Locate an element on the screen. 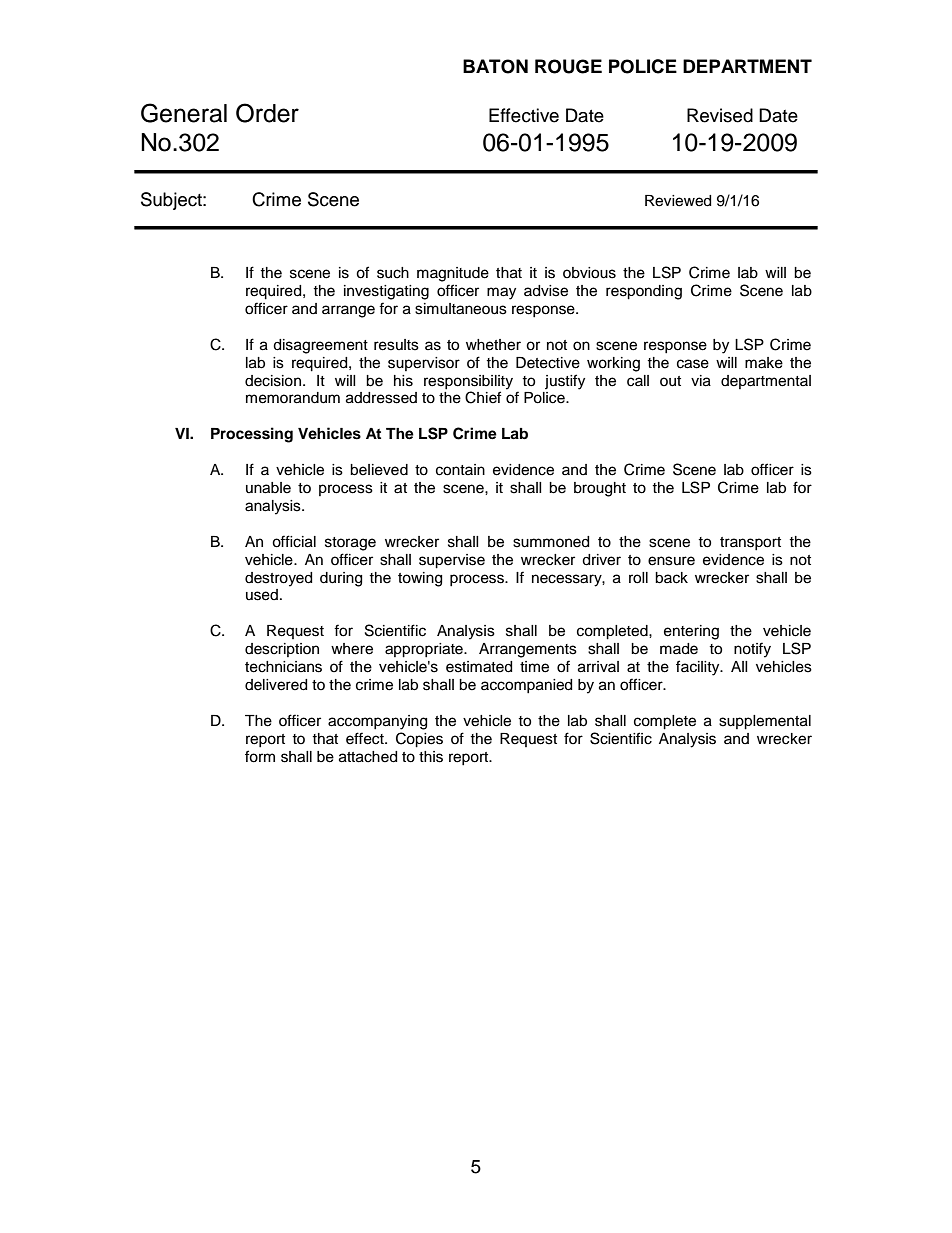 This screenshot has width=952, height=1233. memorandum is located at coordinates (293, 398).
